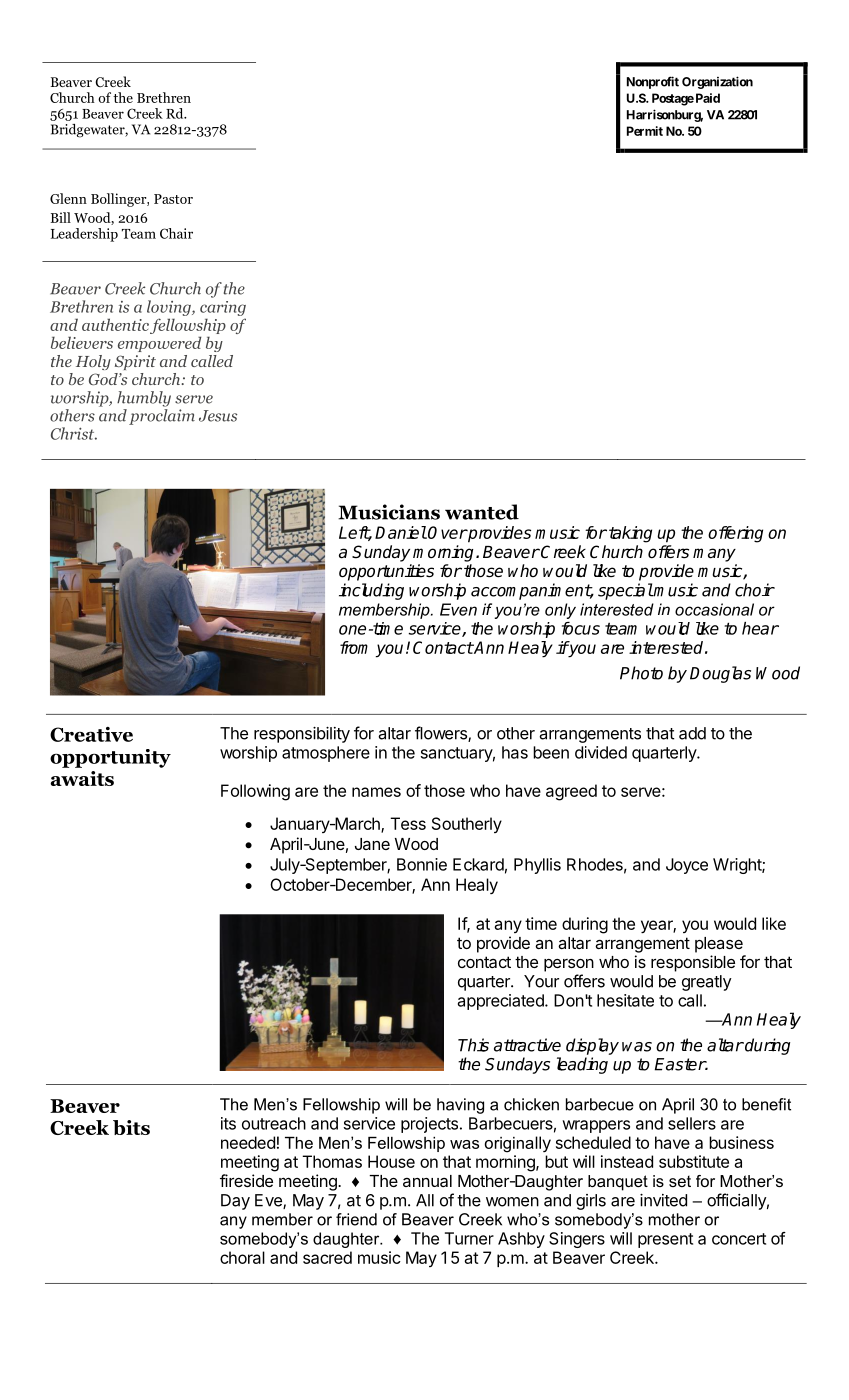 Image resolution: width=849 pixels, height=1400 pixels. I want to click on Nonprofit, so click(653, 82).
